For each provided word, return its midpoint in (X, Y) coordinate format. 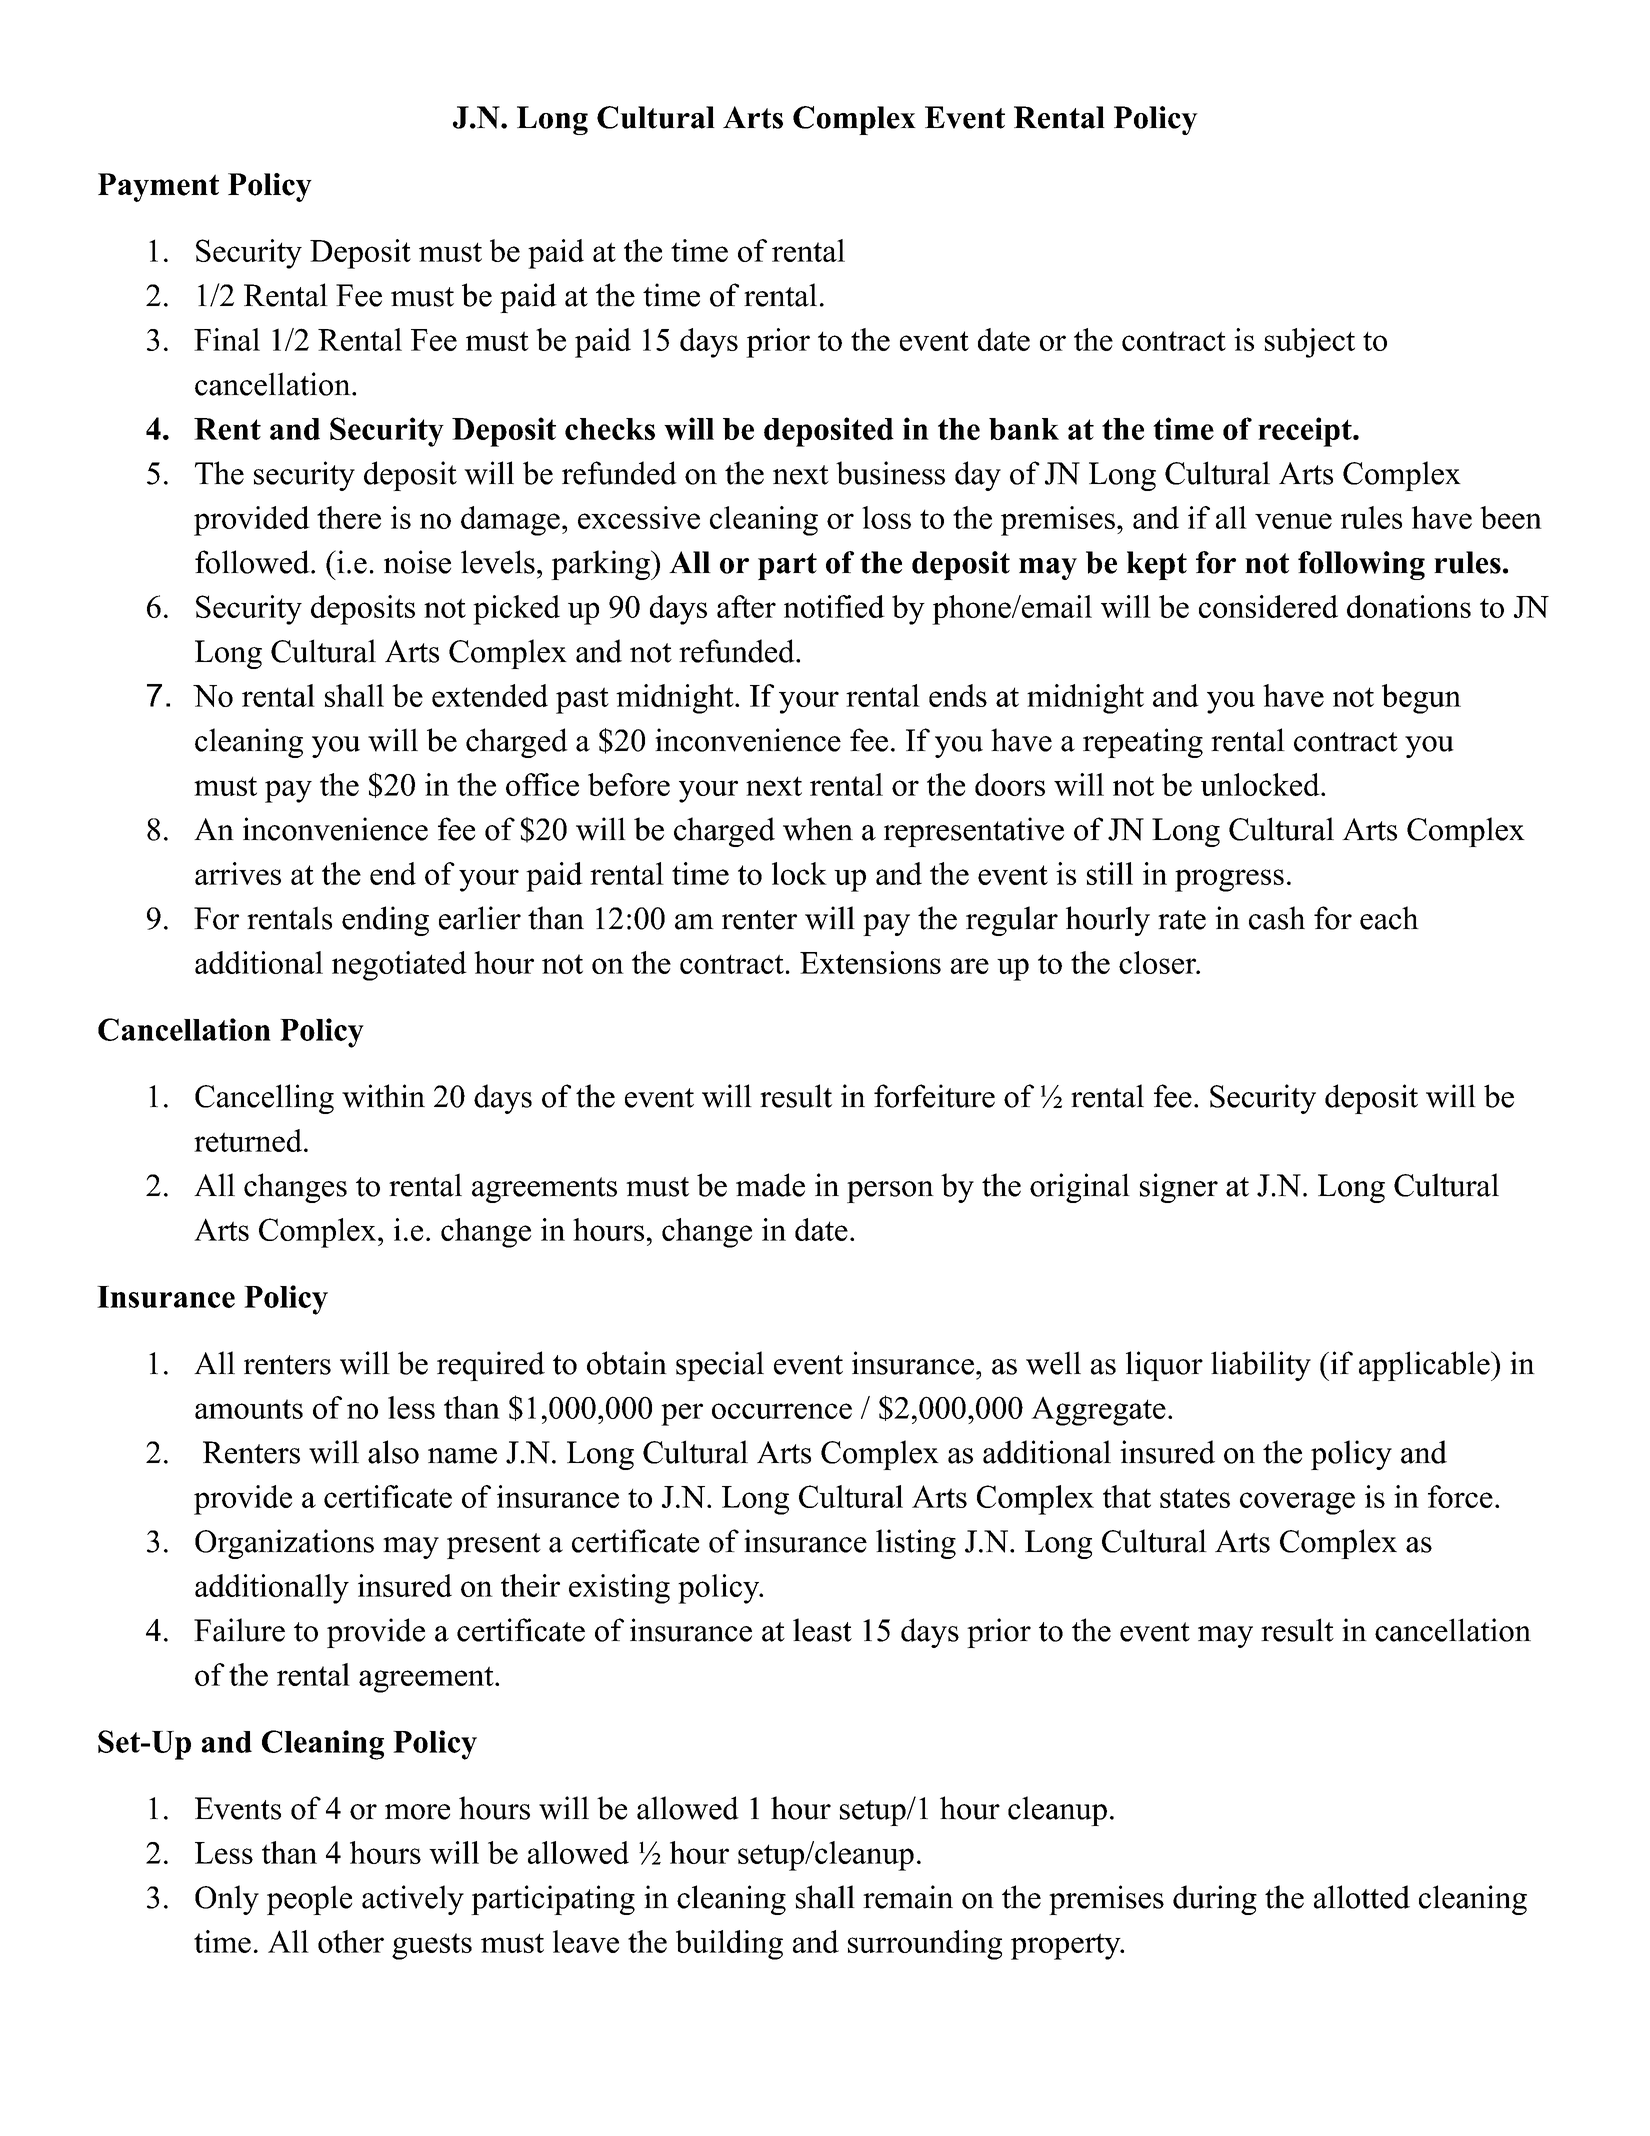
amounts (249, 1409)
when (818, 829)
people (309, 1900)
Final (227, 339)
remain (908, 1897)
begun (1421, 699)
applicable (1424, 1366)
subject (1310, 343)
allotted (1362, 1897)
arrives (238, 873)
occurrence (782, 1411)
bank (1024, 429)
